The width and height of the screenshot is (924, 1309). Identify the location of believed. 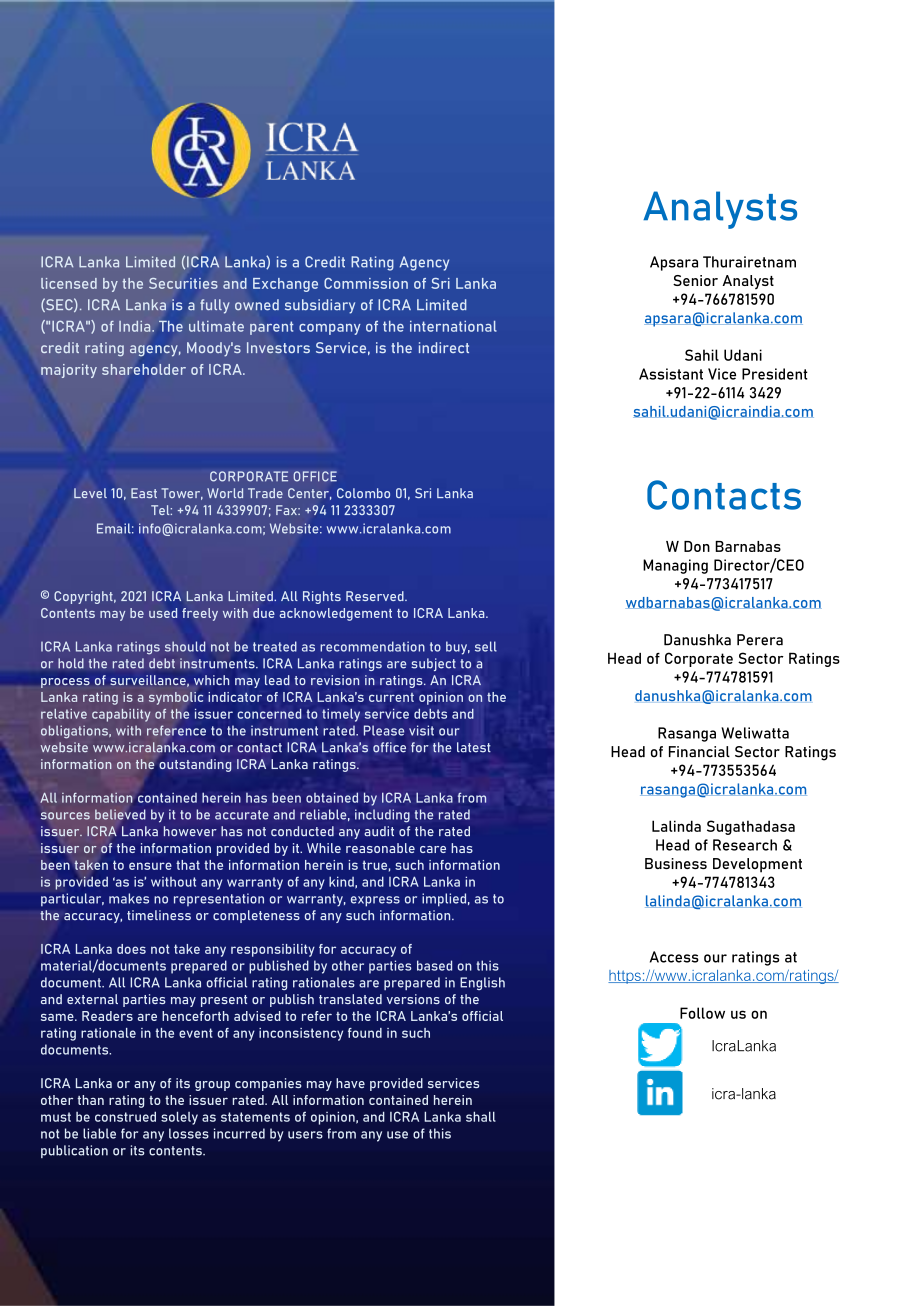
(120, 814).
